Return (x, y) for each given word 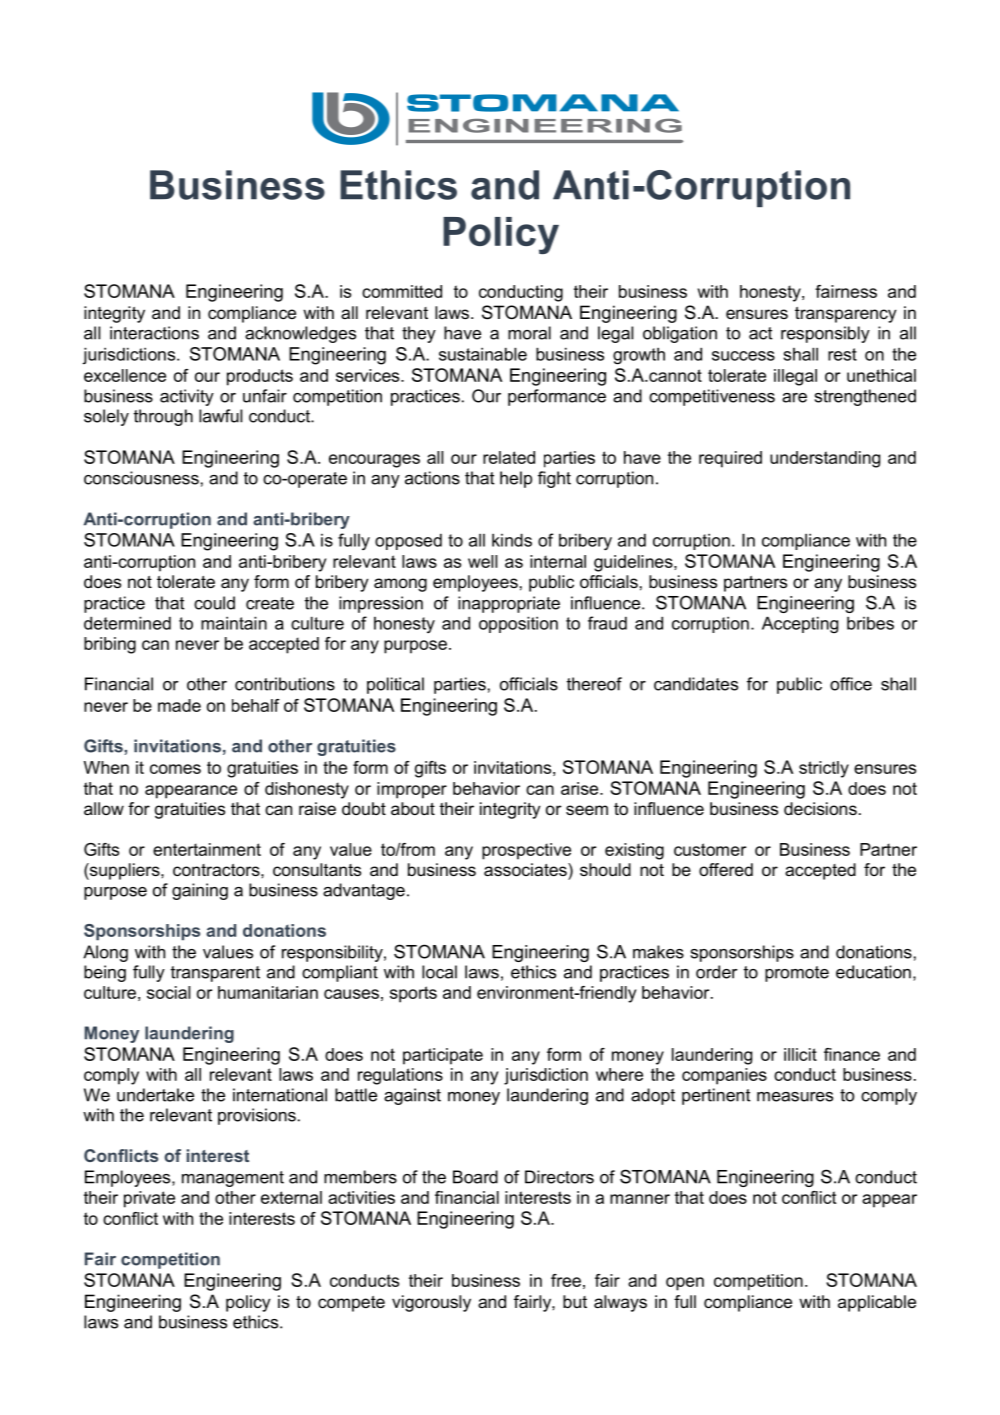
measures (795, 1097)
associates (526, 869)
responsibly (825, 334)
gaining (200, 891)
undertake (155, 1095)
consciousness (141, 478)
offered (726, 869)
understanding (825, 459)
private (149, 1199)
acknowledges (300, 334)
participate (443, 1056)
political (395, 685)
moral (529, 333)
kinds (512, 540)
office (851, 684)
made (179, 705)
